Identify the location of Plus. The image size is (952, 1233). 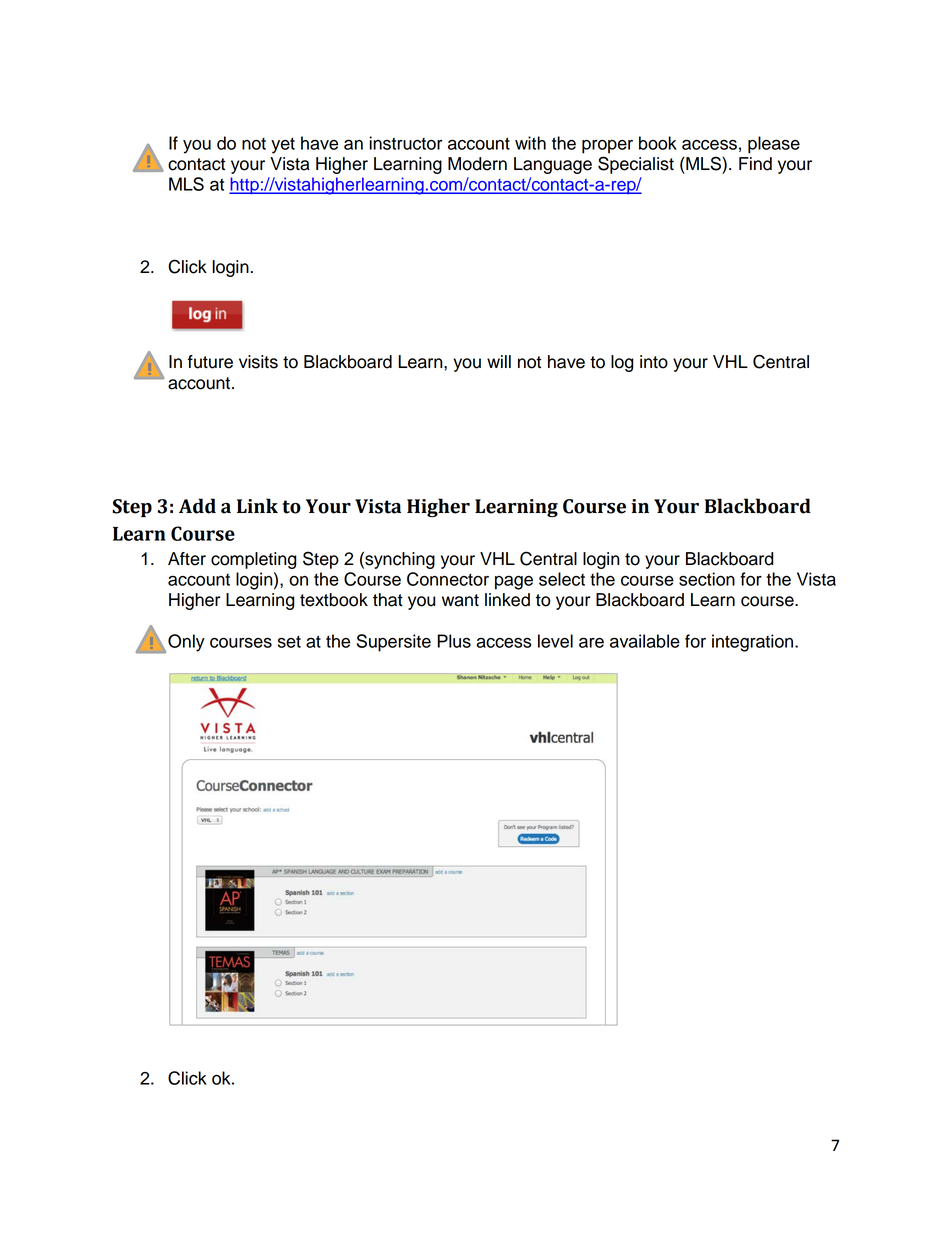
(454, 641).
